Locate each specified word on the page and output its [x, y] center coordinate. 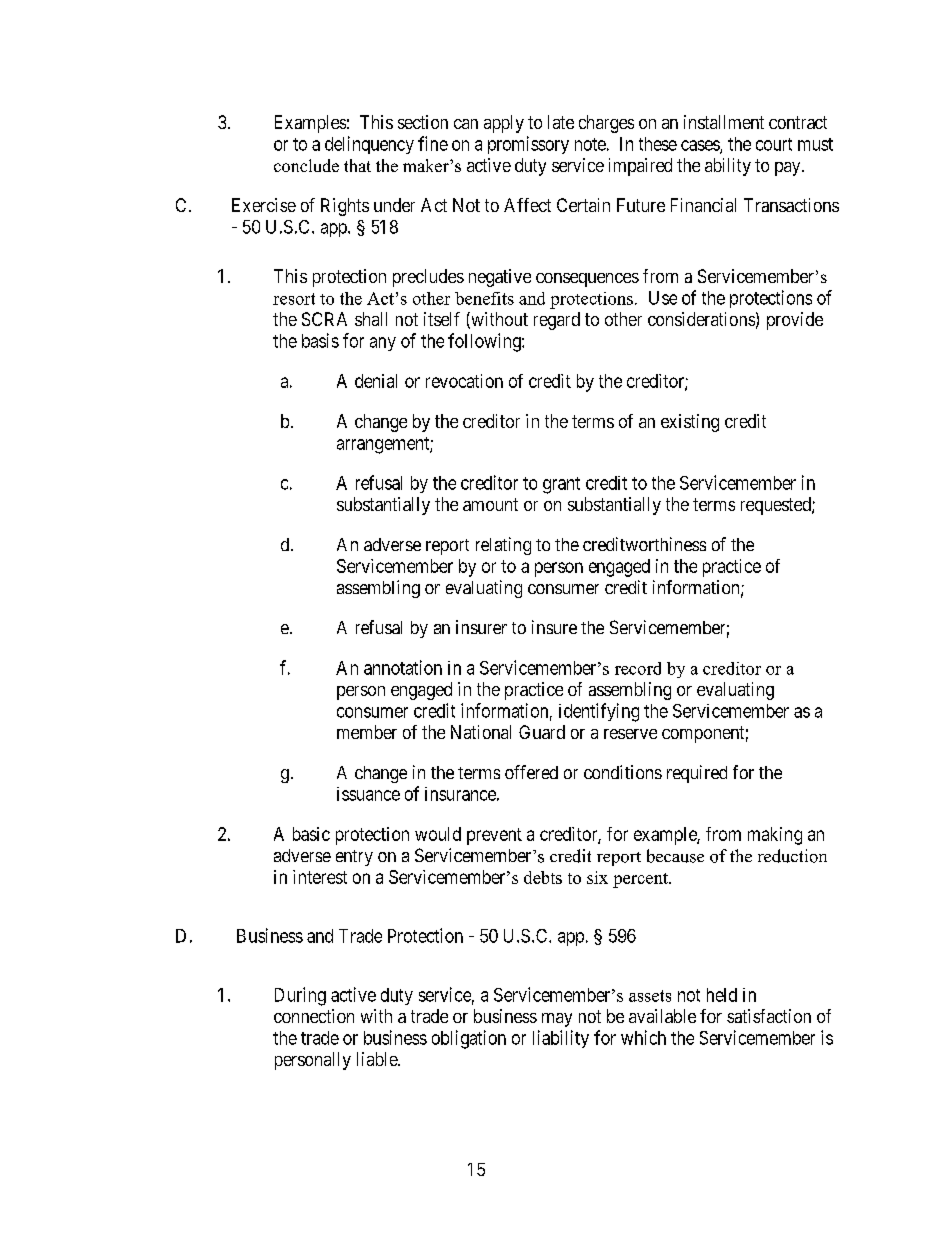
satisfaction [769, 1016]
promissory [528, 145]
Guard [542, 732]
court [774, 144]
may [557, 1020]
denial [376, 381]
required [697, 774]
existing [690, 423]
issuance [368, 794]
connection [314, 1016]
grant [561, 485]
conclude [306, 165]
